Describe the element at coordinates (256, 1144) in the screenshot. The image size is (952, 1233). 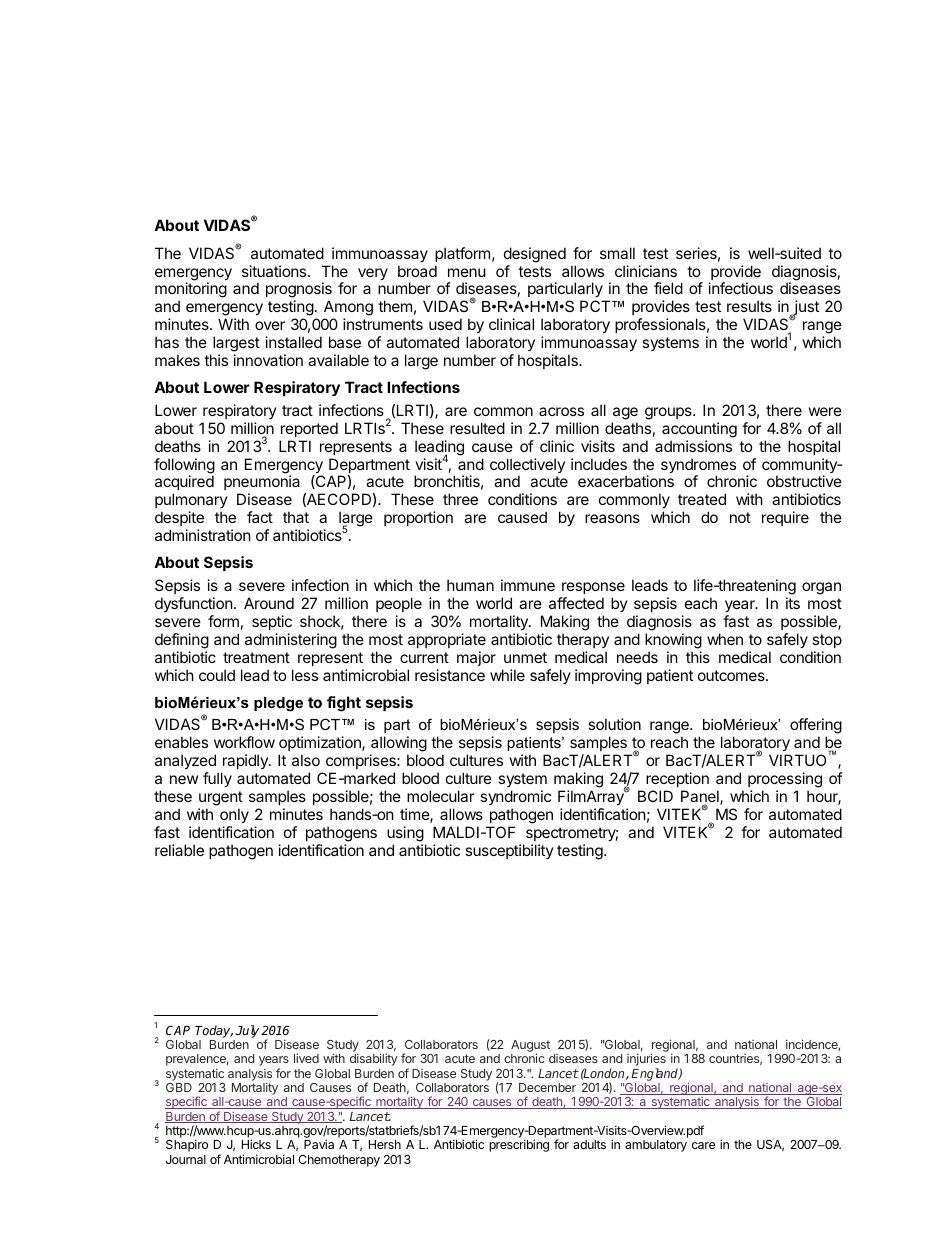
I see `Hicks` at that location.
